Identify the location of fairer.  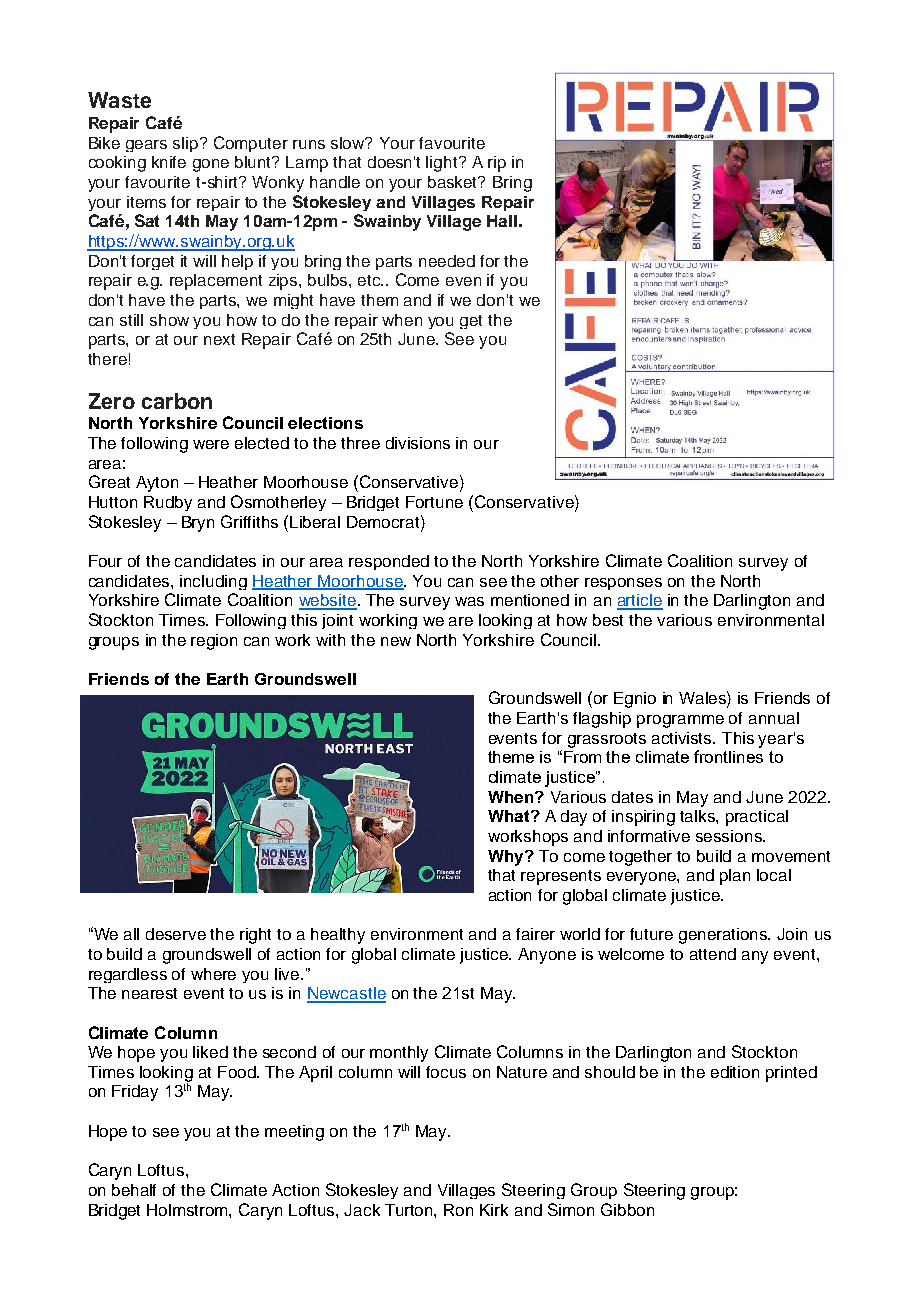
(535, 934).
